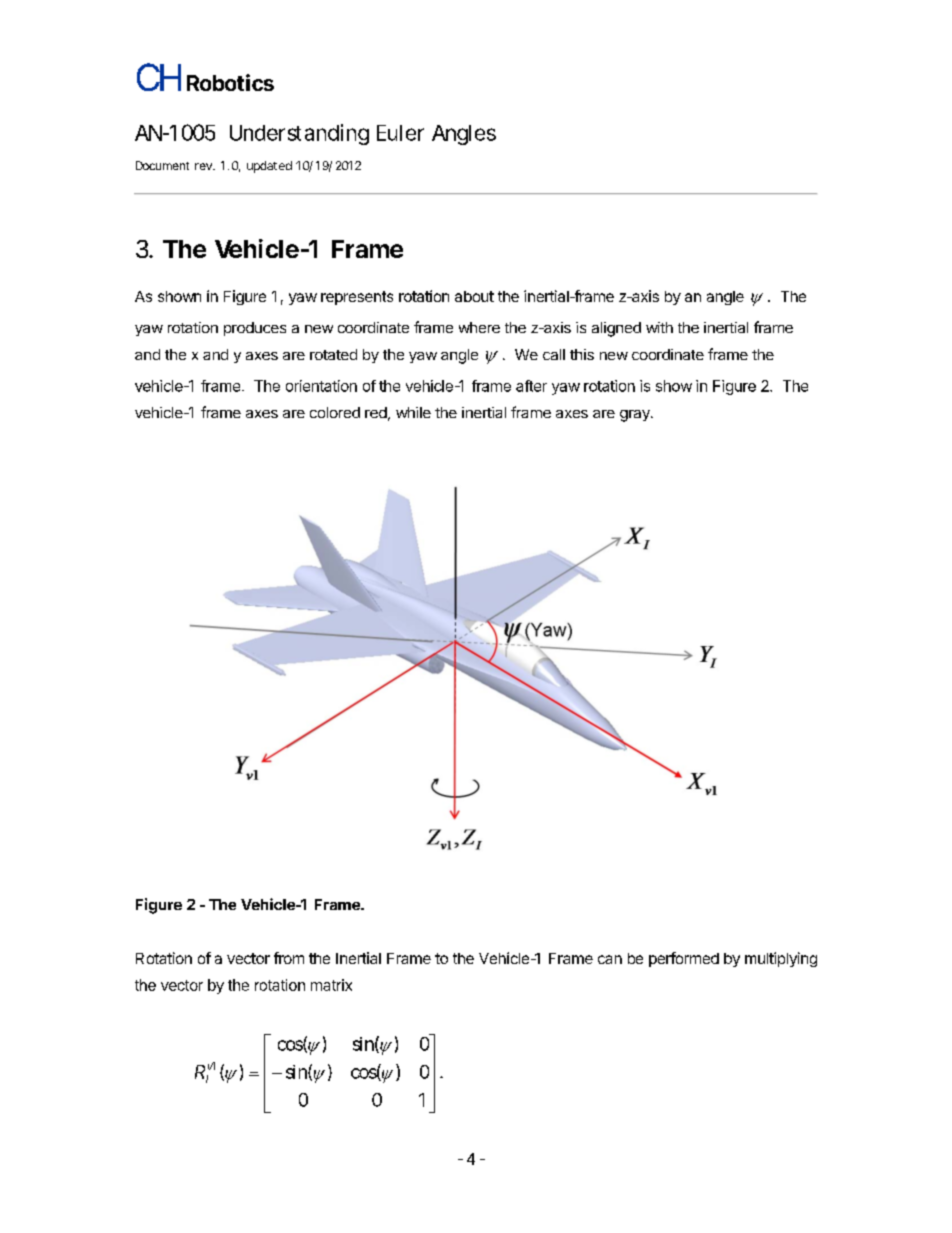  I want to click on can, so click(610, 959).
